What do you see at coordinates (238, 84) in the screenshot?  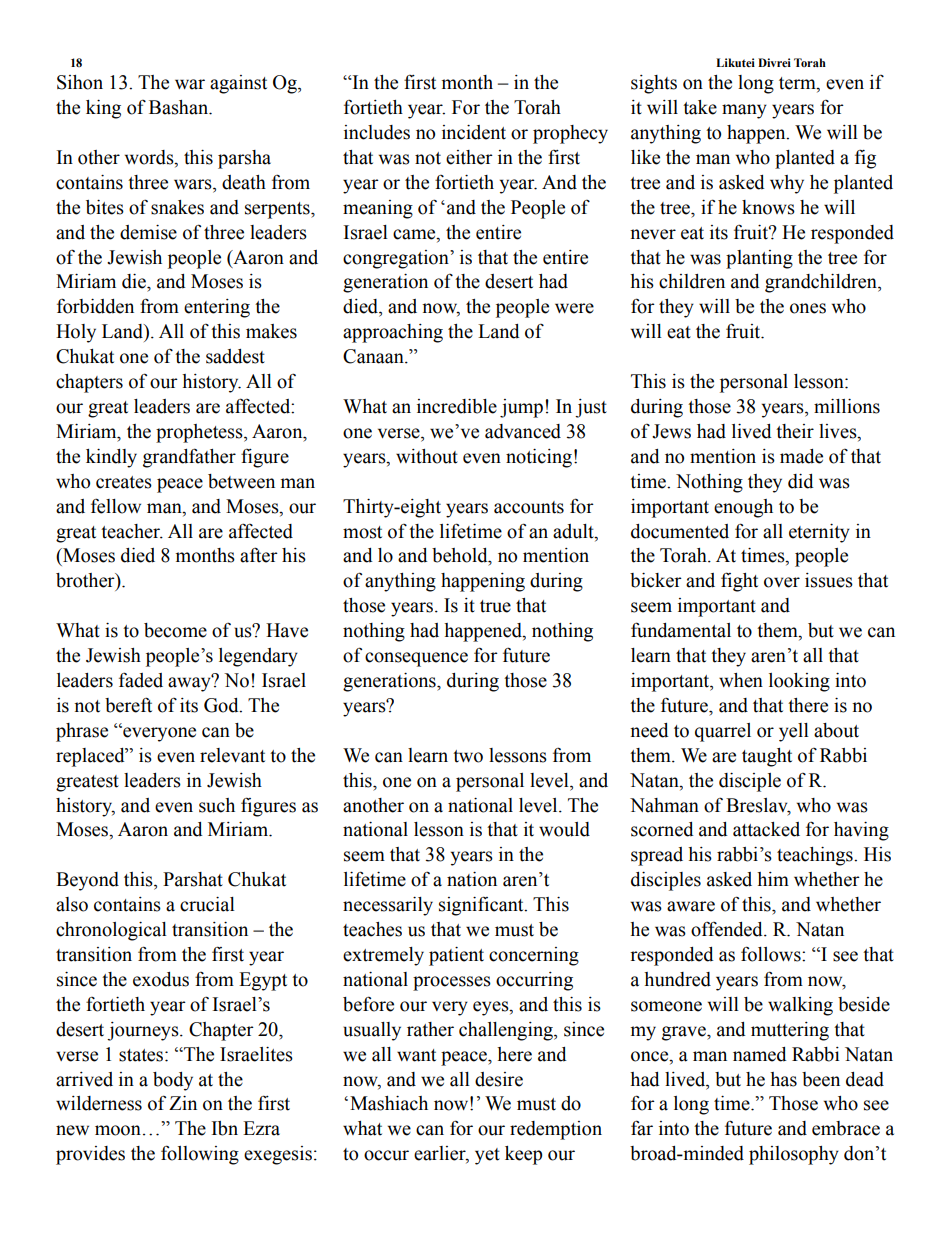 I see `against` at bounding box center [238, 84].
